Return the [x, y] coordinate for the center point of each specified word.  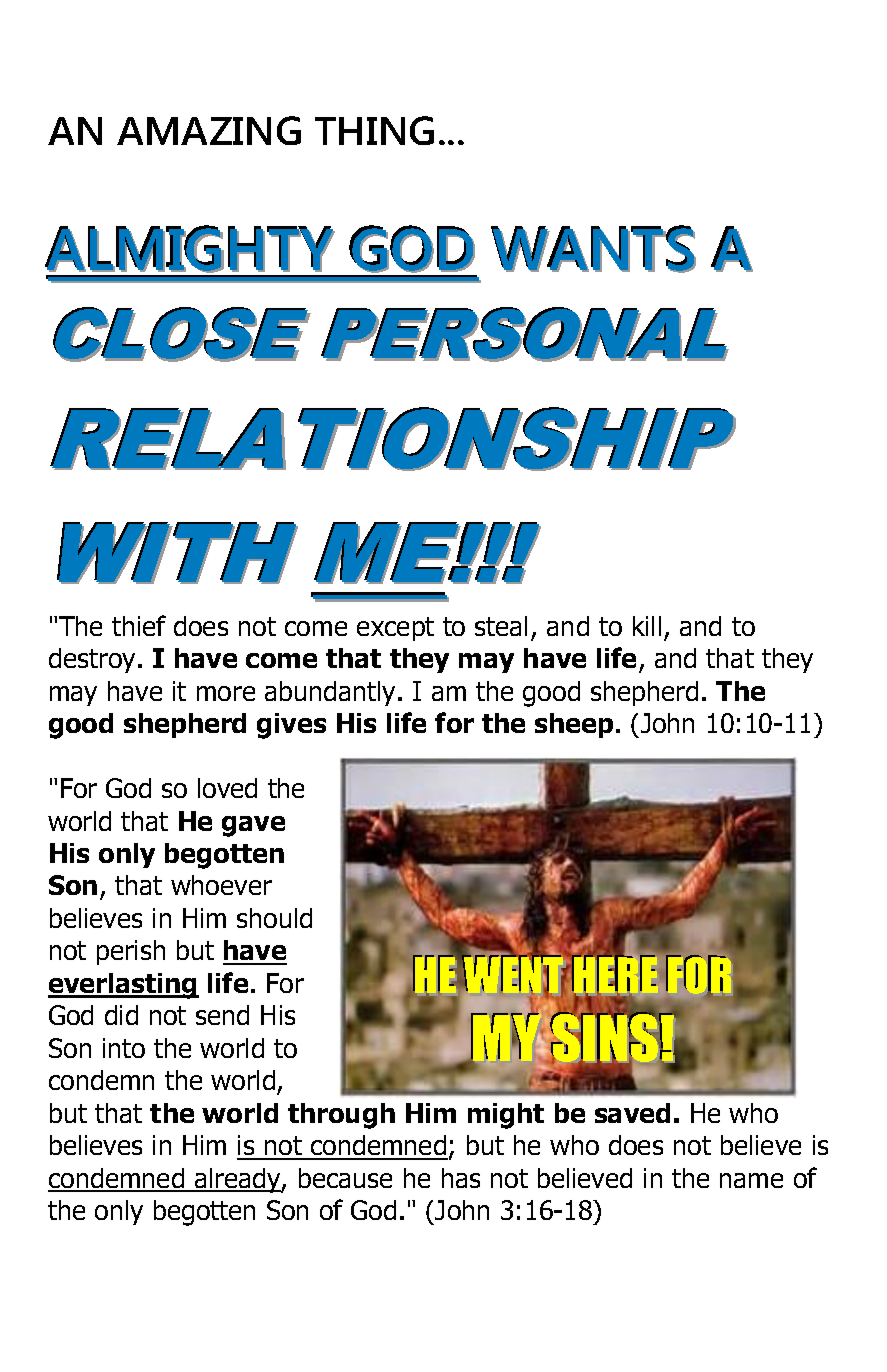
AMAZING [209, 130]
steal [501, 626]
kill [647, 626]
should [274, 918]
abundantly [332, 693]
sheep [574, 725]
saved [632, 1113]
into [124, 1048]
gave [253, 826]
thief [139, 625]
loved [227, 788]
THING [374, 130]
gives [291, 726]
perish [131, 952]
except [395, 629]
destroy [92, 660]
